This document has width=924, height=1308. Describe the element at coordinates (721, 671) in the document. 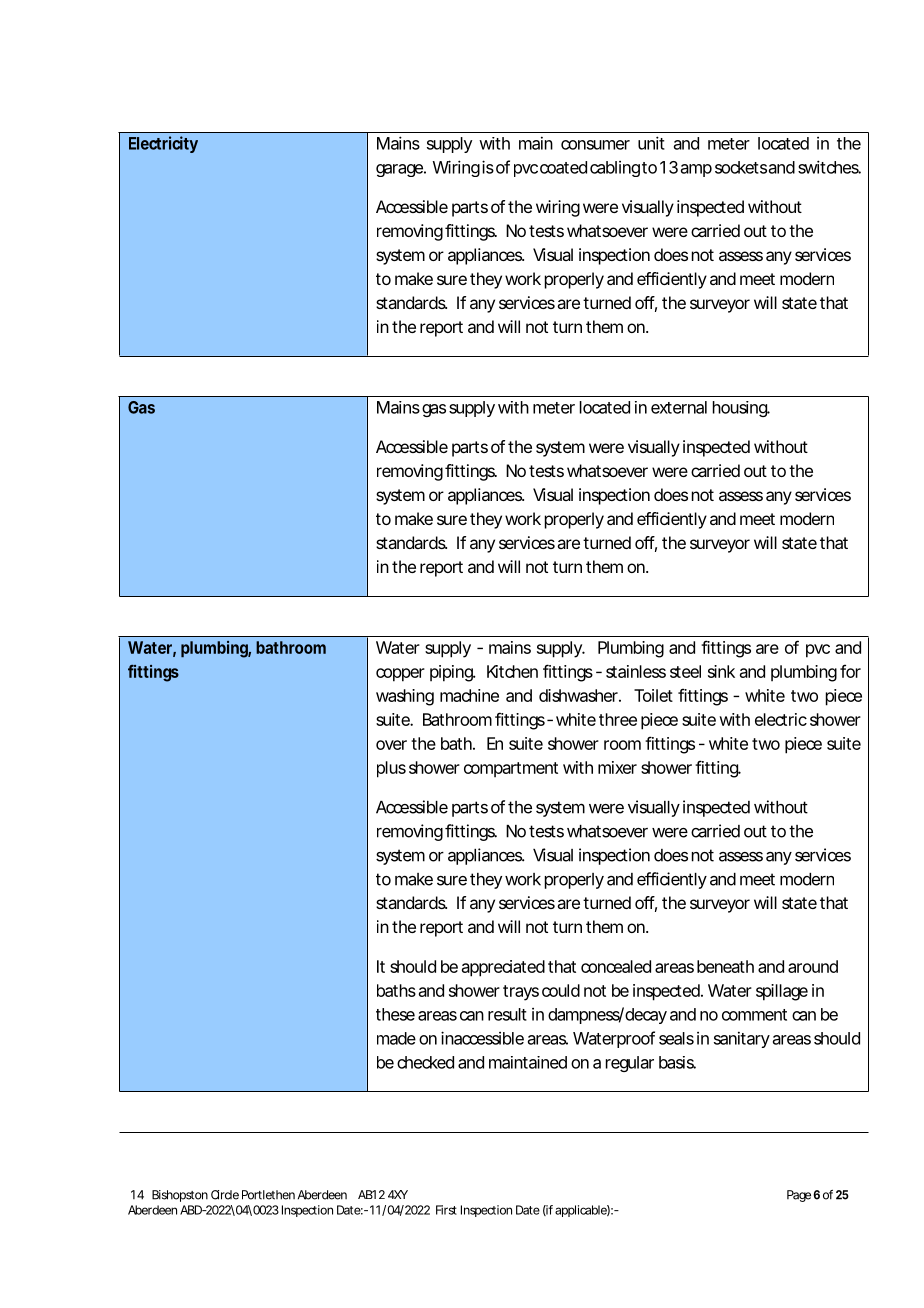

I see `sink` at that location.
